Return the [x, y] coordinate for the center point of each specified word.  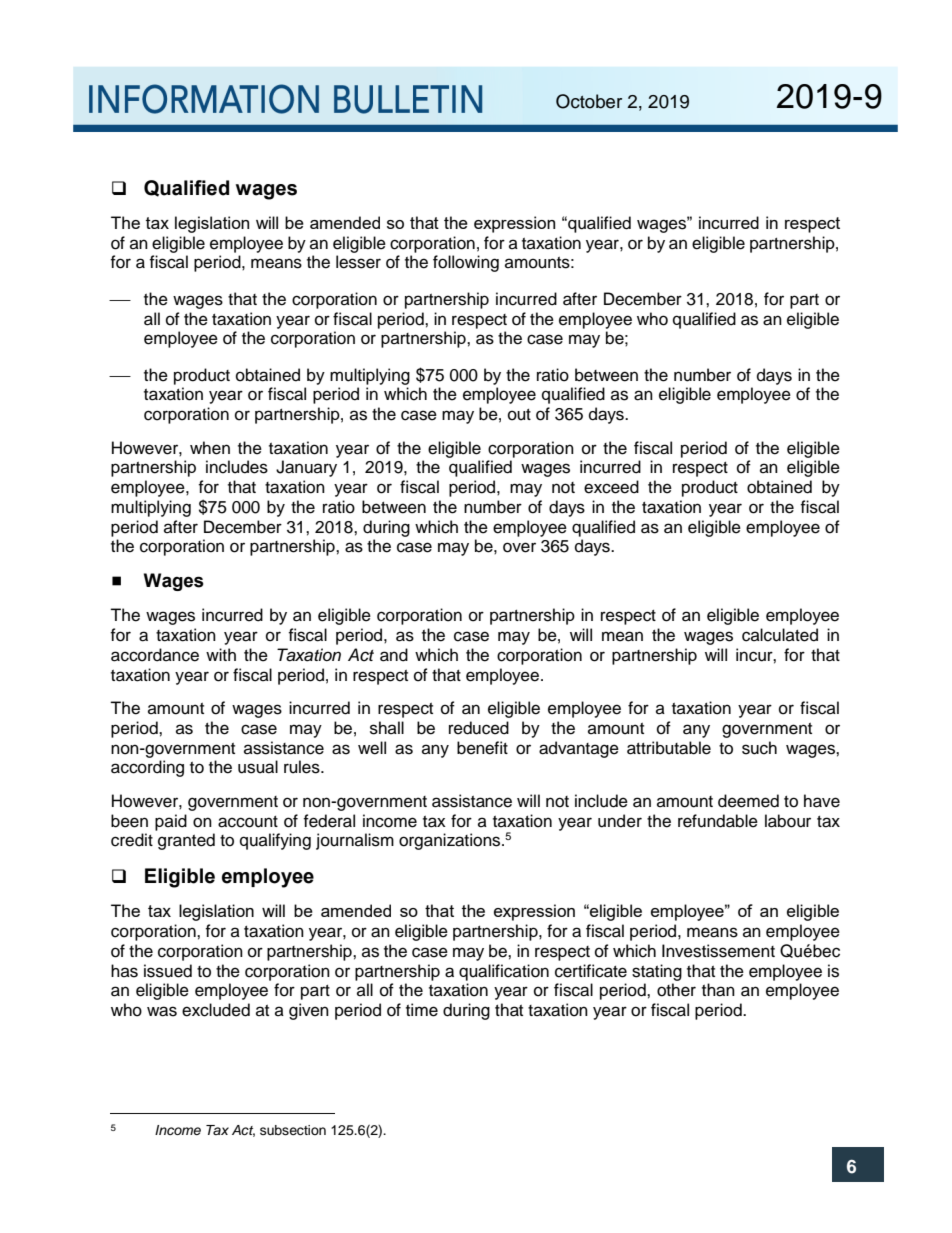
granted [186, 841]
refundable [718, 821]
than [718, 990]
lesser [358, 262]
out [519, 415]
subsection [293, 1130]
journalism [355, 841]
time [422, 1010]
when [210, 448]
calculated [780, 635]
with [221, 654]
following [466, 263]
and [394, 655]
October [589, 101]
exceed [611, 487]
